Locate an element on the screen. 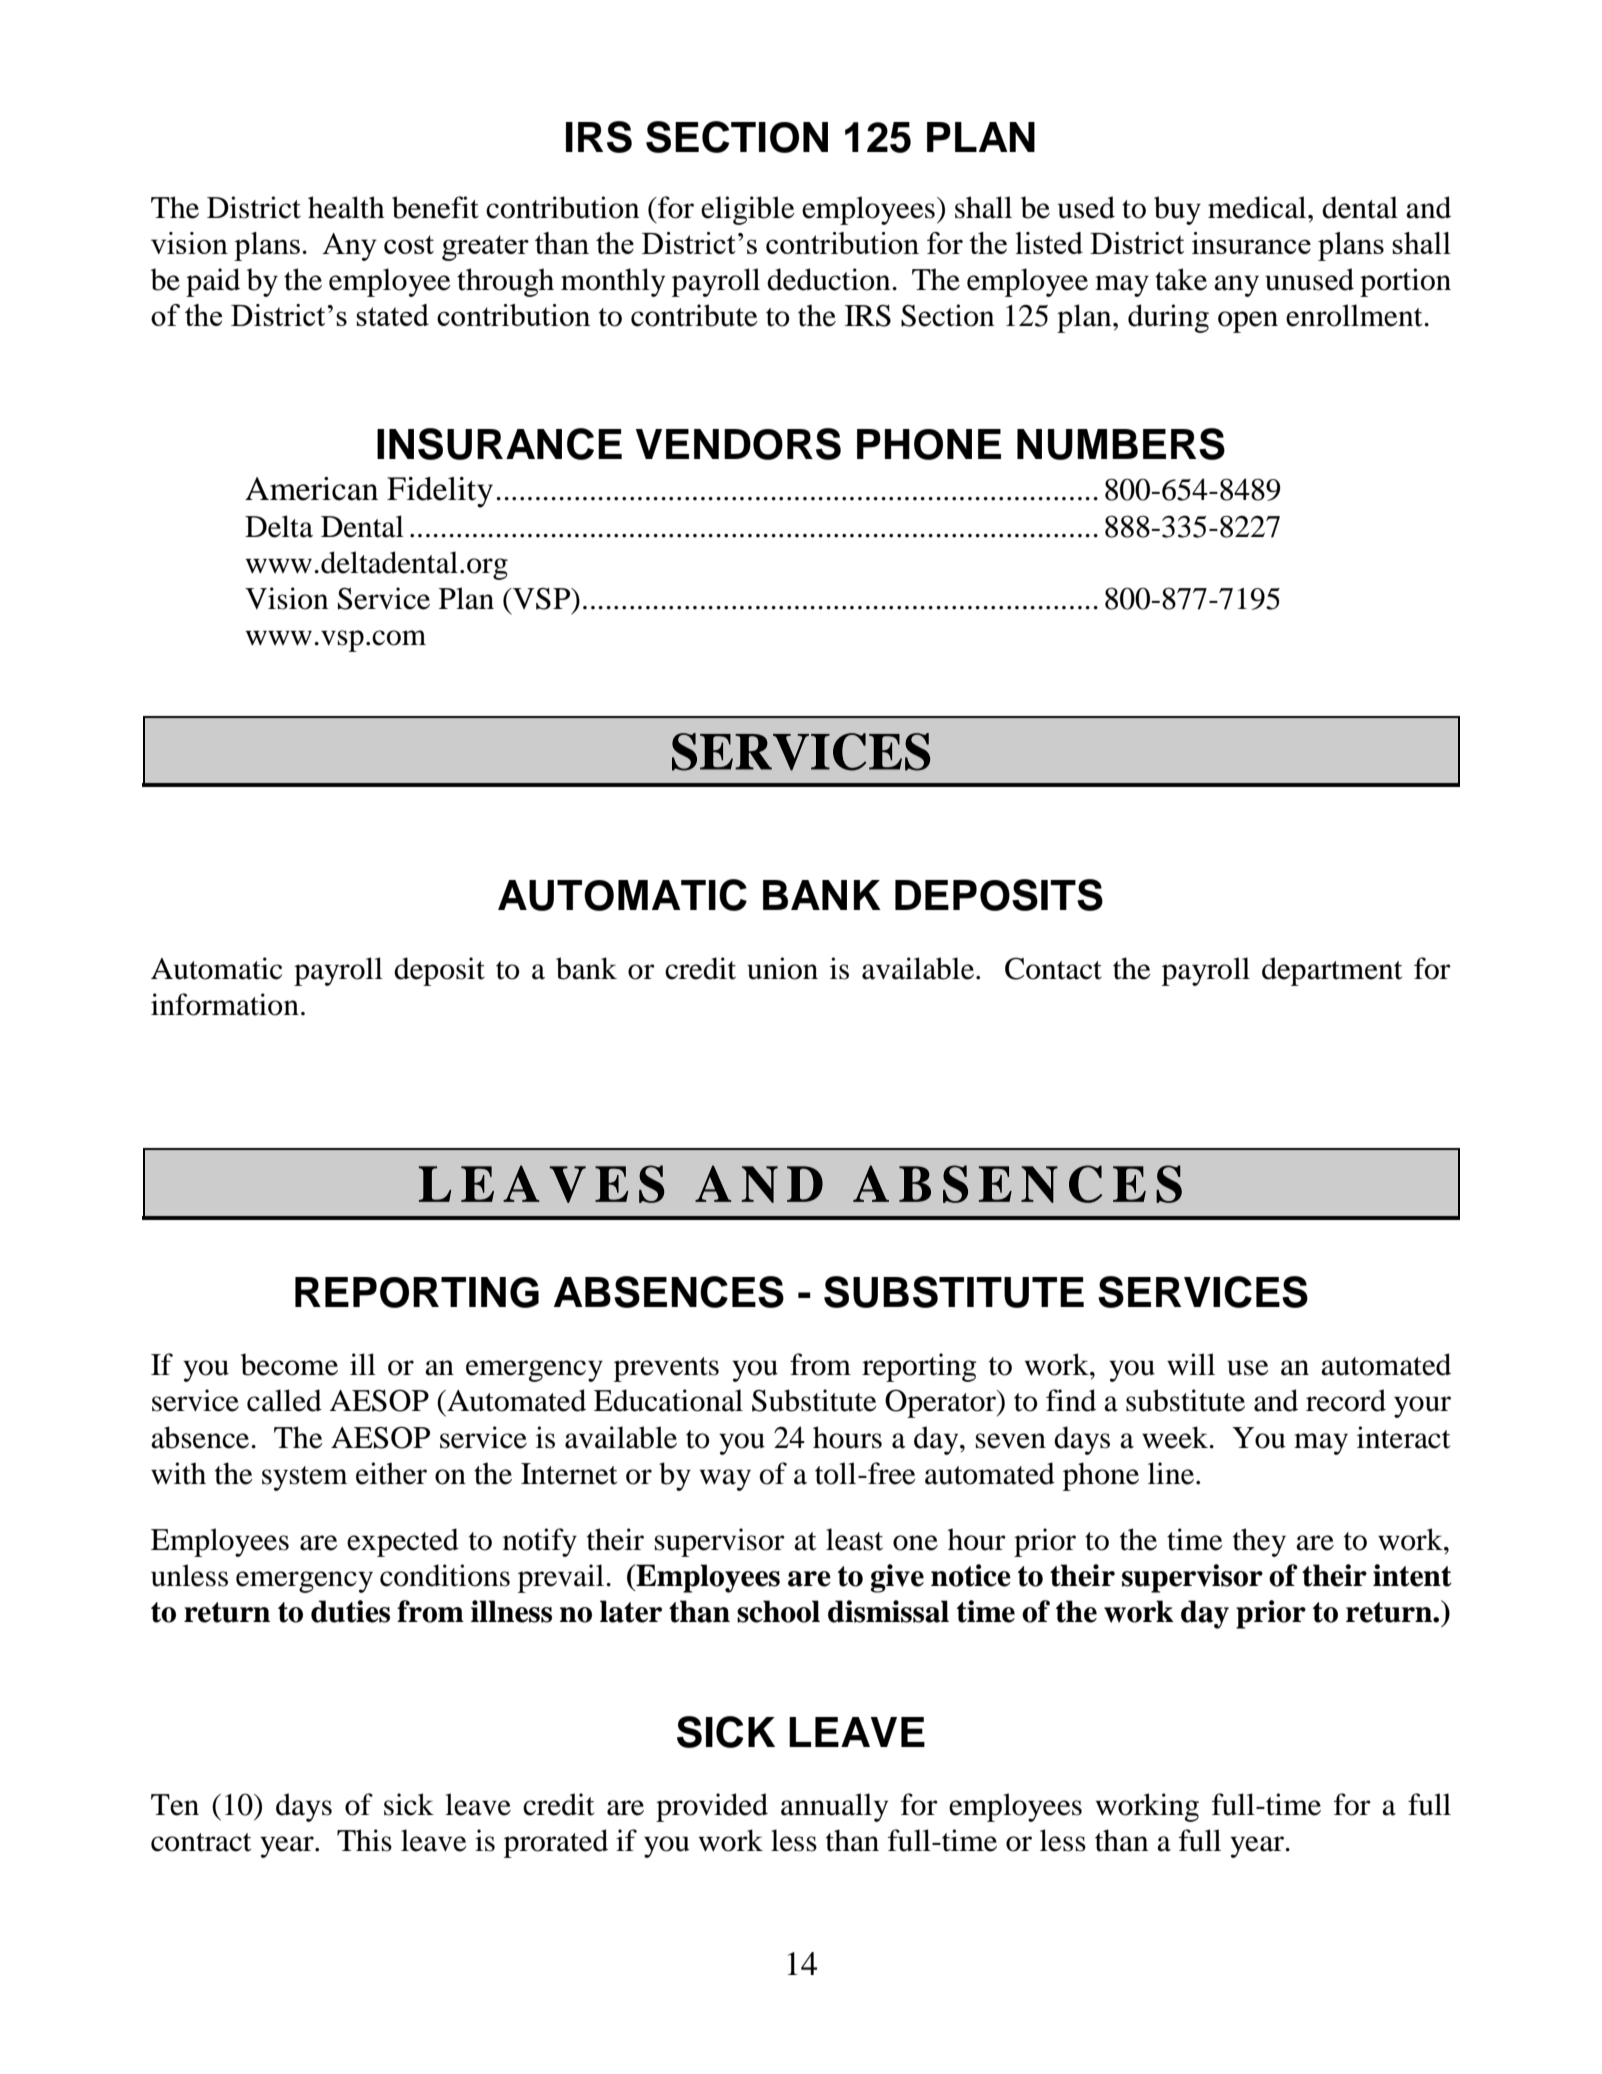 Image resolution: width=1602 pixels, height=2074 pixels. NUMBERS is located at coordinates (1121, 444).
